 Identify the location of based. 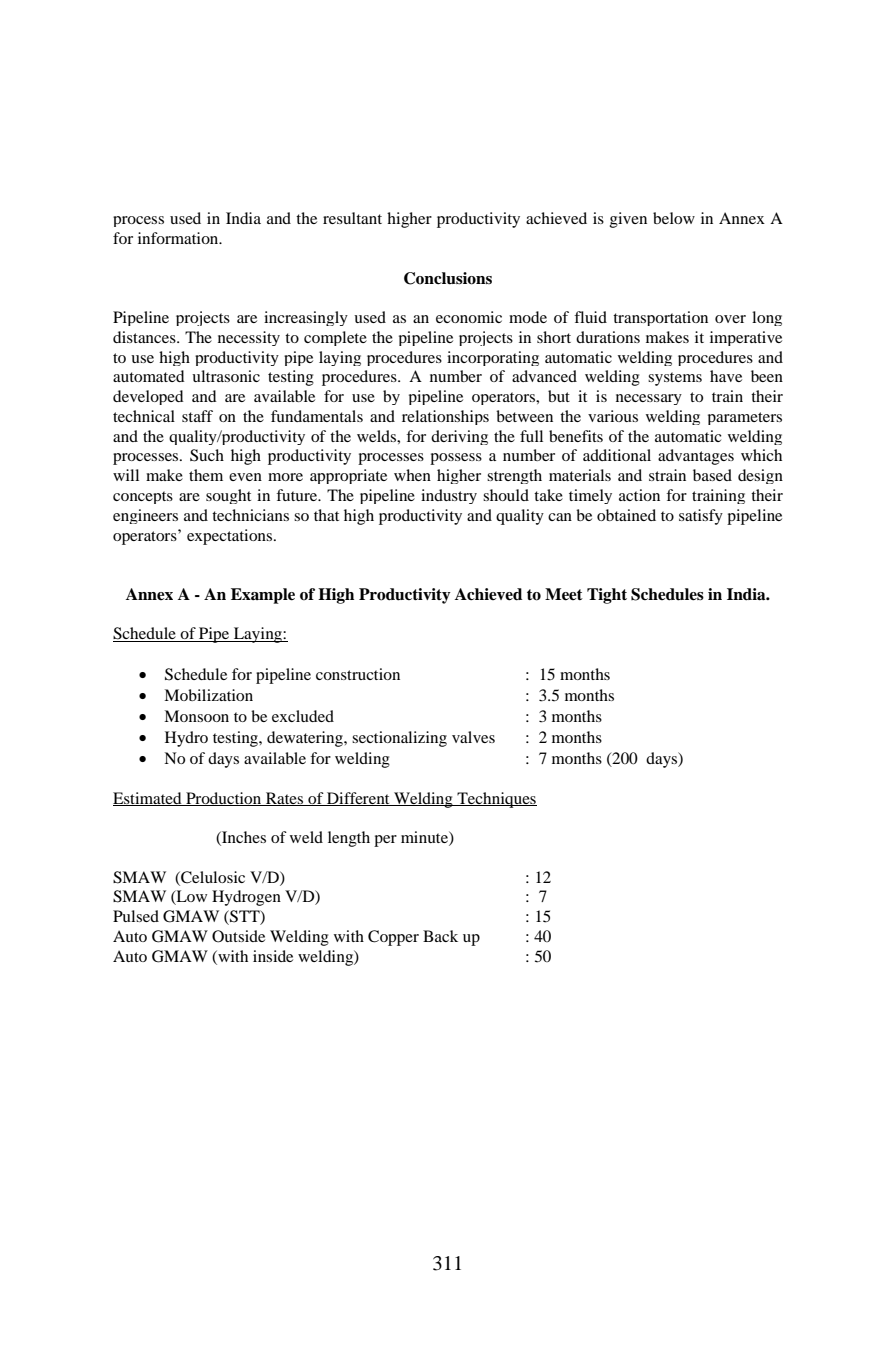
(712, 475).
